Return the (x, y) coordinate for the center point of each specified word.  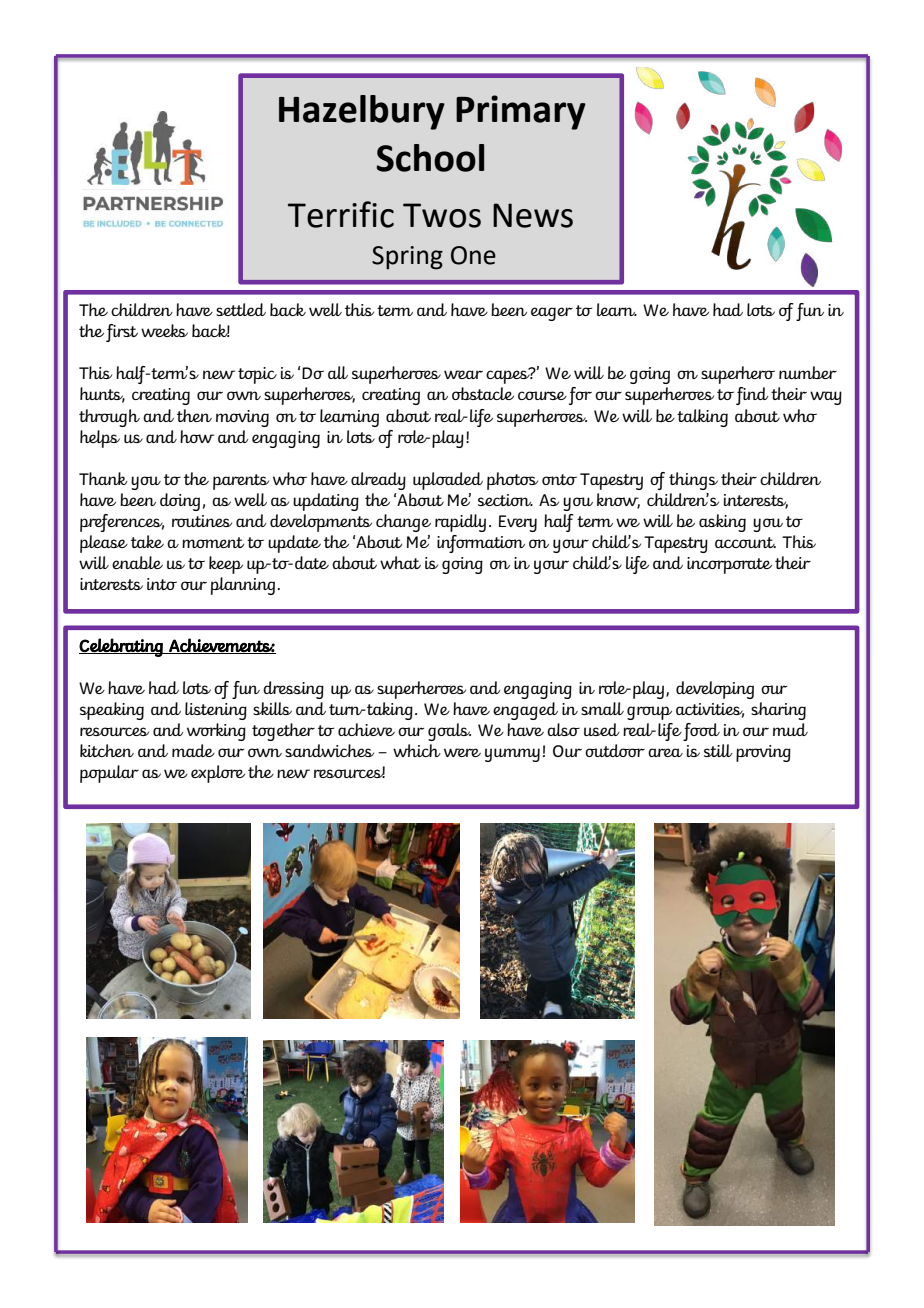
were (462, 752)
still (718, 750)
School (430, 158)
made (193, 750)
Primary (521, 112)
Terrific (341, 214)
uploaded (448, 481)
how (197, 436)
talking (702, 418)
